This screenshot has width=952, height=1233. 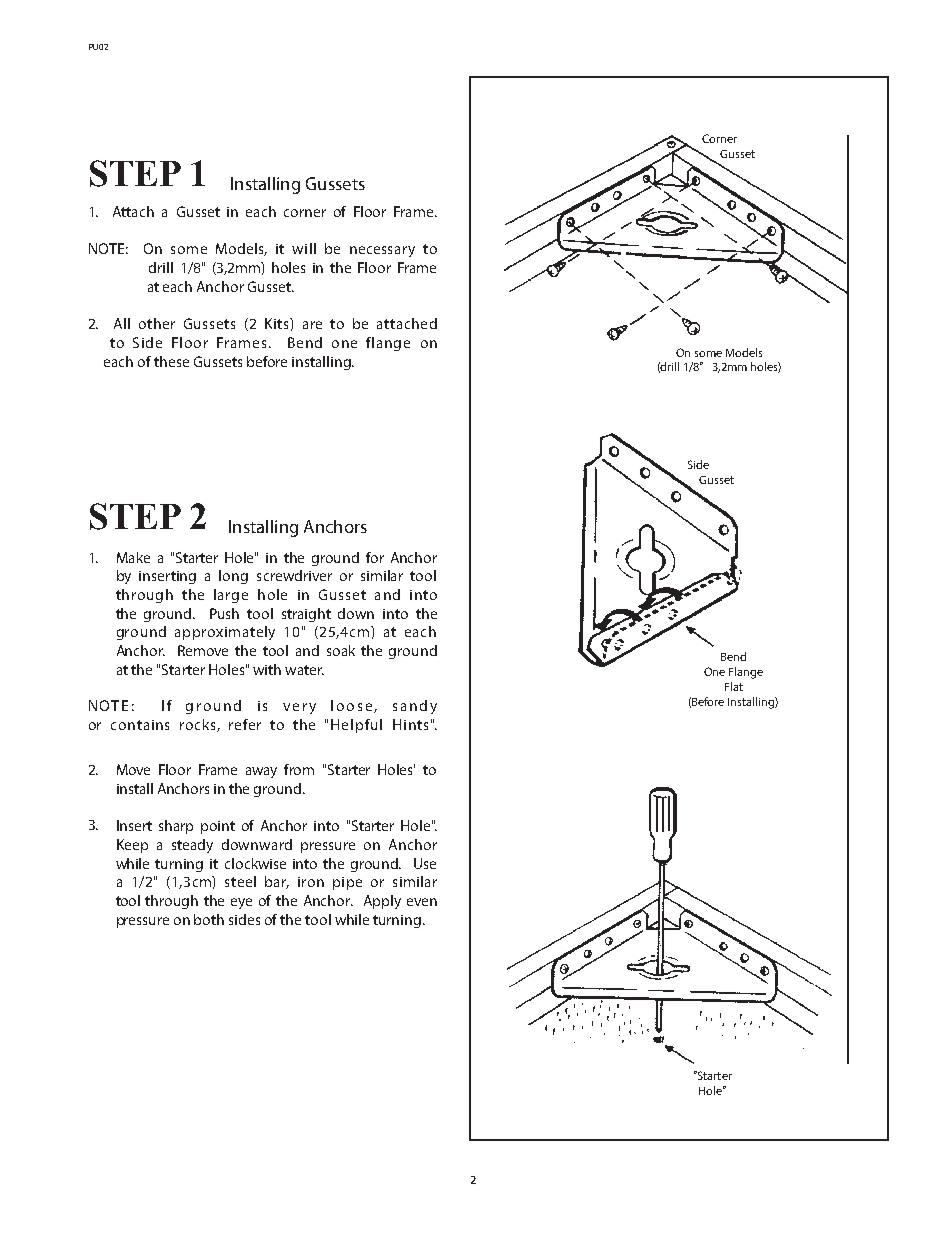 I want to click on with, so click(x=267, y=669).
